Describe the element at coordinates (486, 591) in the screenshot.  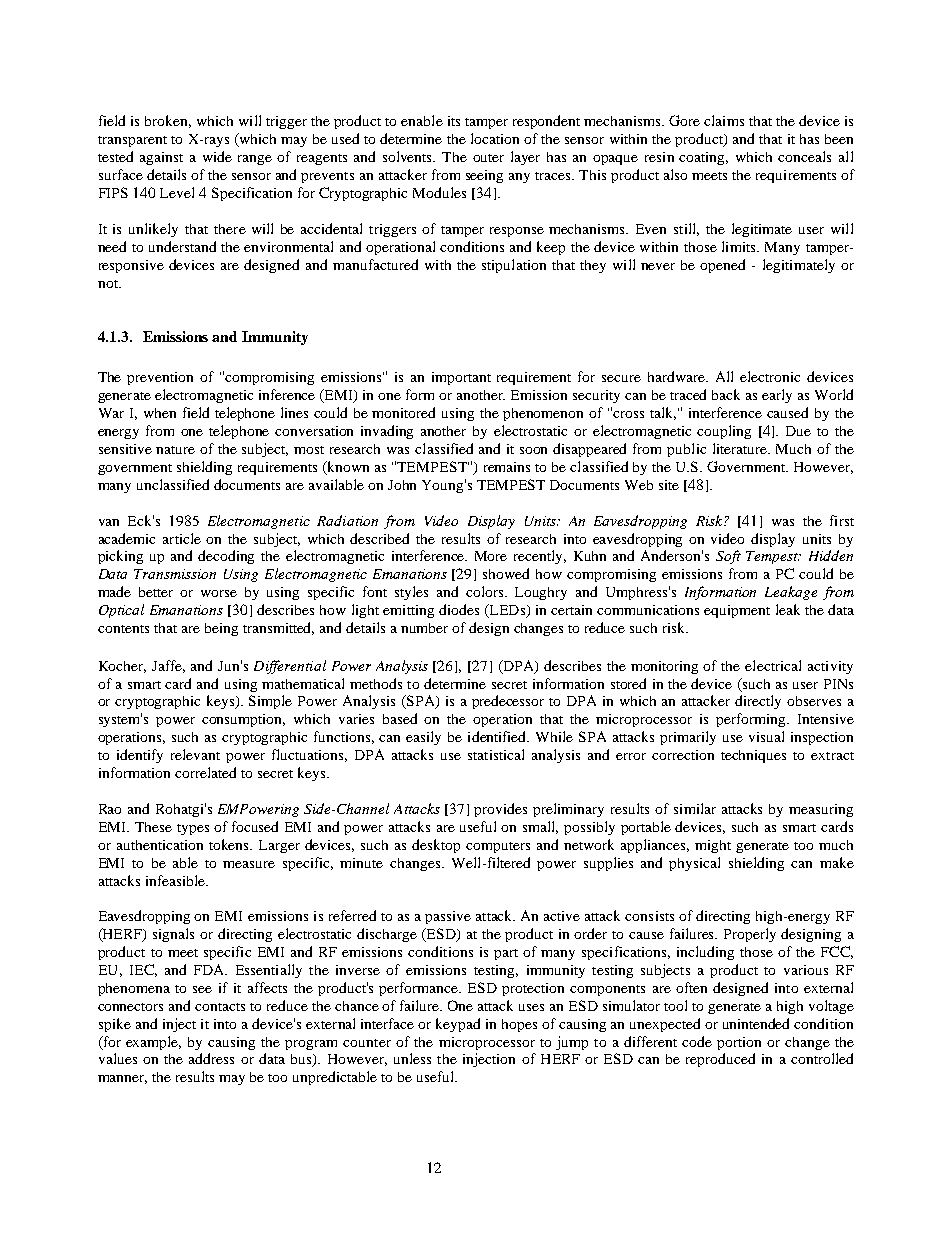
I see `colors` at that location.
